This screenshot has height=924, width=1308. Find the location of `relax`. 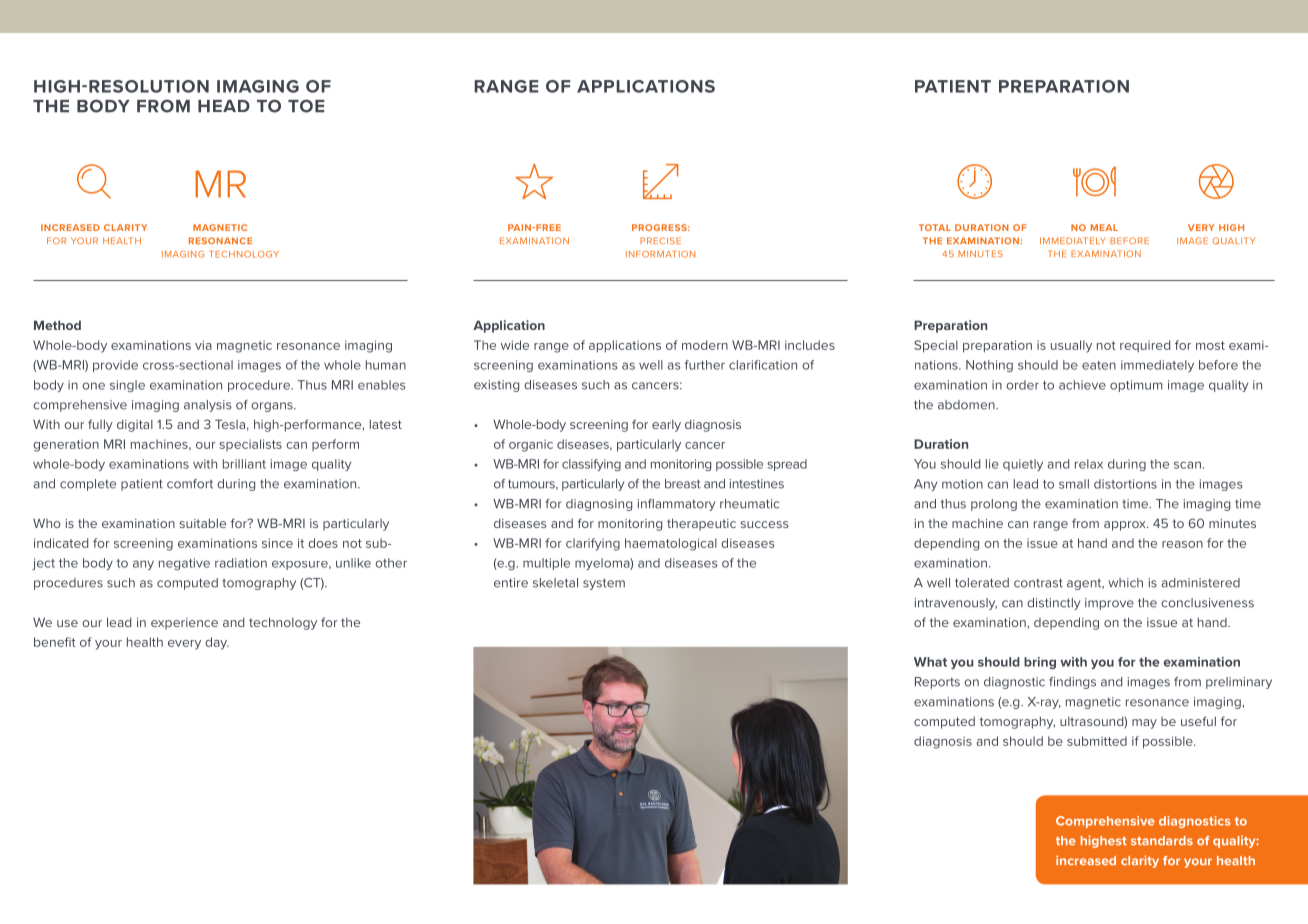

relax is located at coordinates (1089, 464).
